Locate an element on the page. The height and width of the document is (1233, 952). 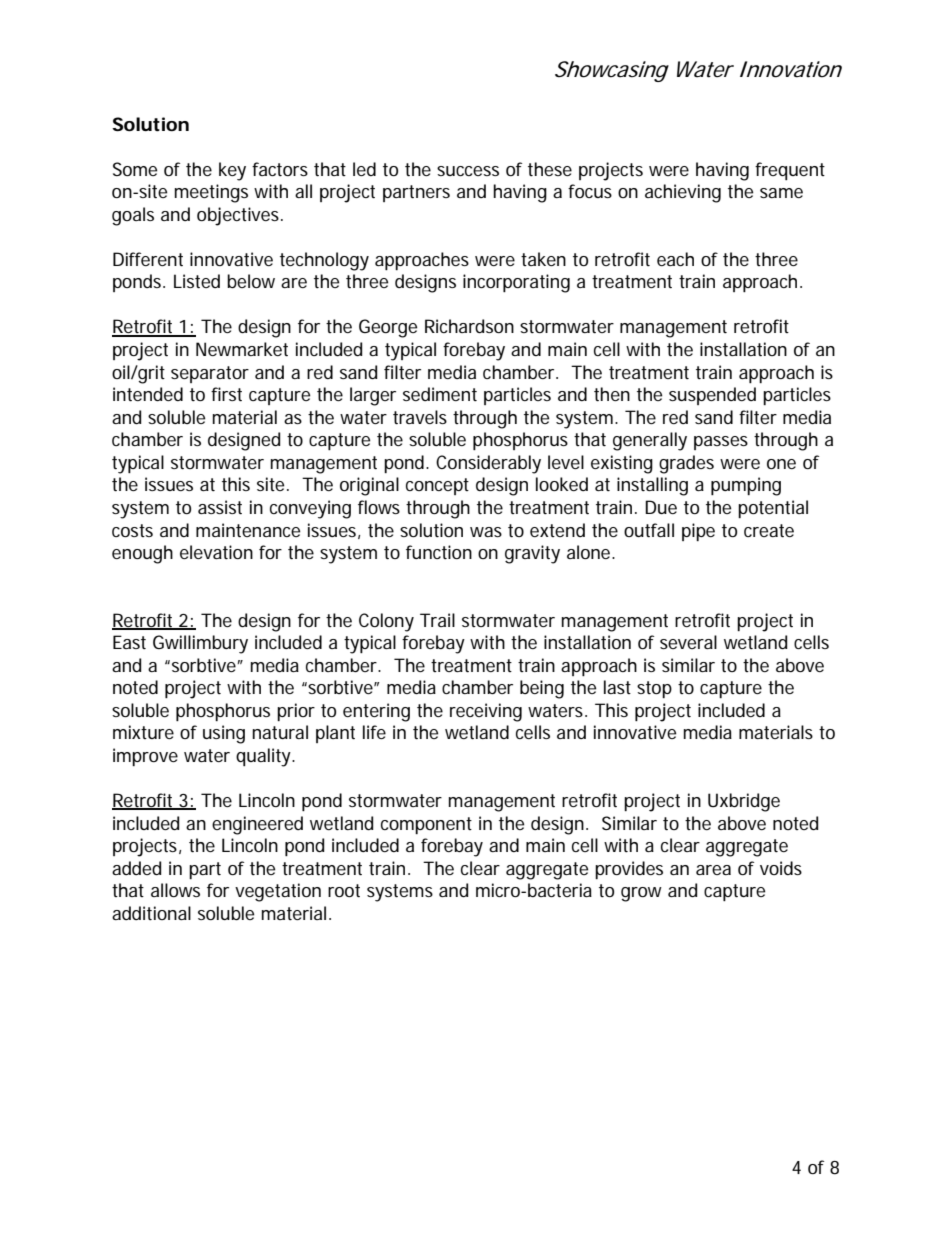
success is located at coordinates (468, 171).
